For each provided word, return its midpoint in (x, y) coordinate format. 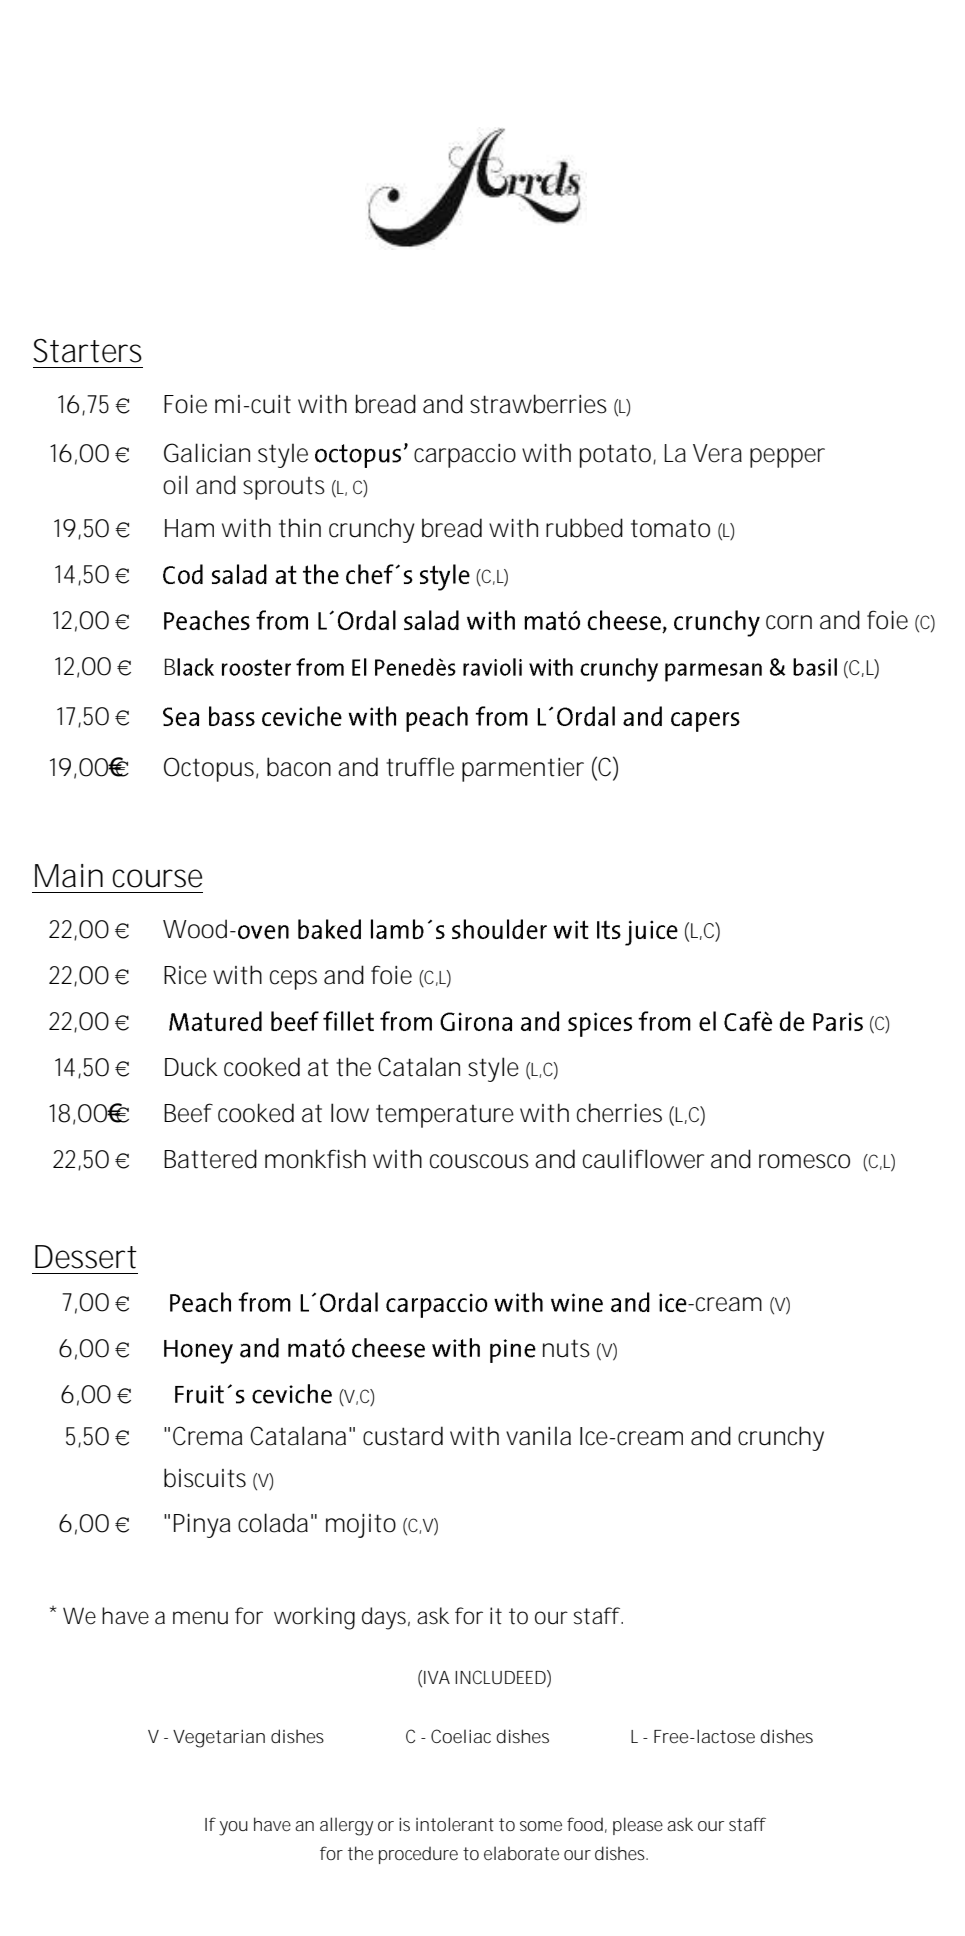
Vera (717, 453)
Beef (188, 1113)
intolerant (455, 1824)
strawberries (538, 404)
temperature (445, 1116)
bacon (299, 767)
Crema (208, 1436)
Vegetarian (219, 1739)
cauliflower (643, 1159)
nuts (566, 1348)
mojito (361, 1526)
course (157, 878)
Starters (87, 351)
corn (789, 622)
